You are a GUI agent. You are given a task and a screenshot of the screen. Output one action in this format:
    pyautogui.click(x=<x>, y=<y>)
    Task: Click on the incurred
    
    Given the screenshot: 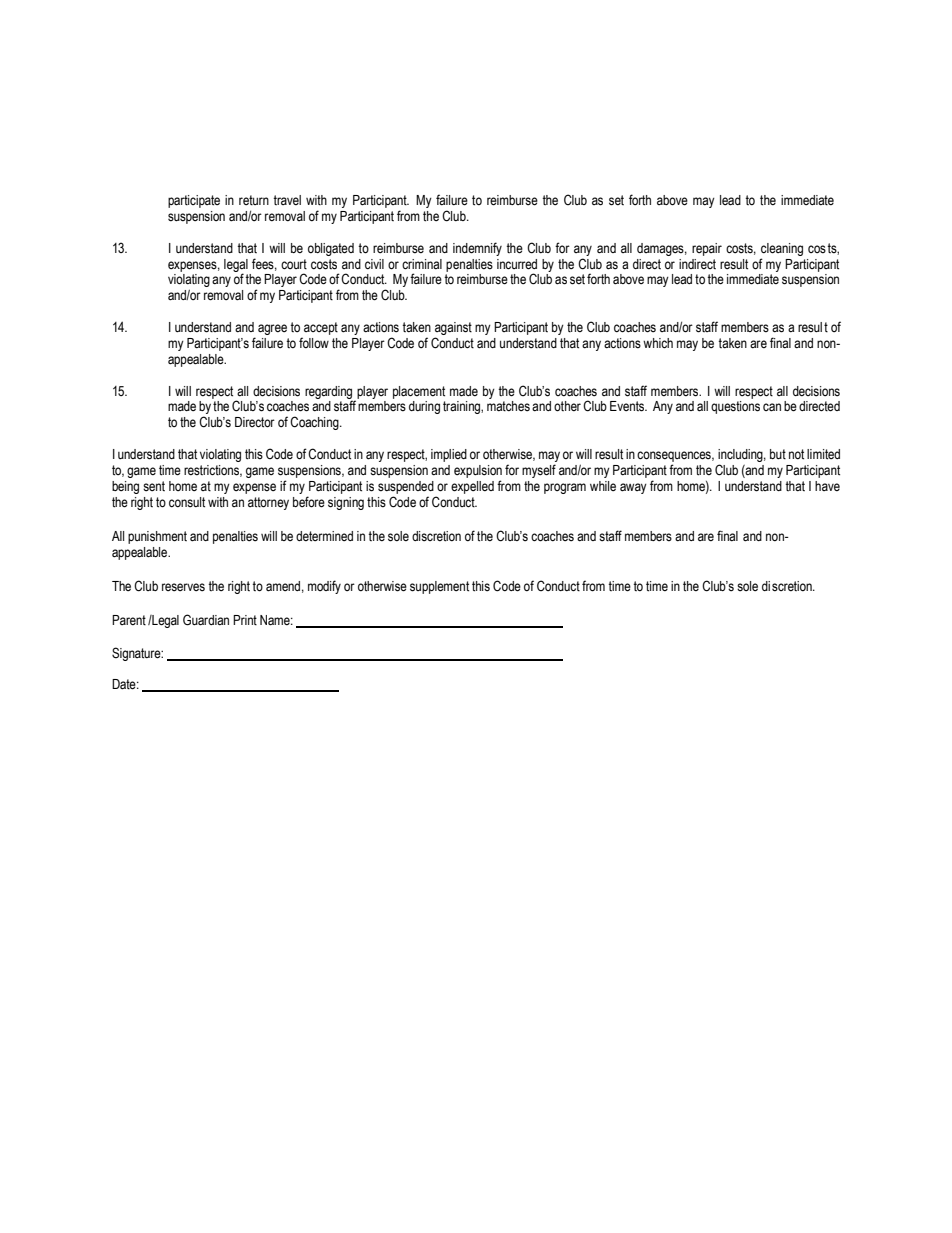 What is the action you would take?
    pyautogui.click(x=517, y=264)
